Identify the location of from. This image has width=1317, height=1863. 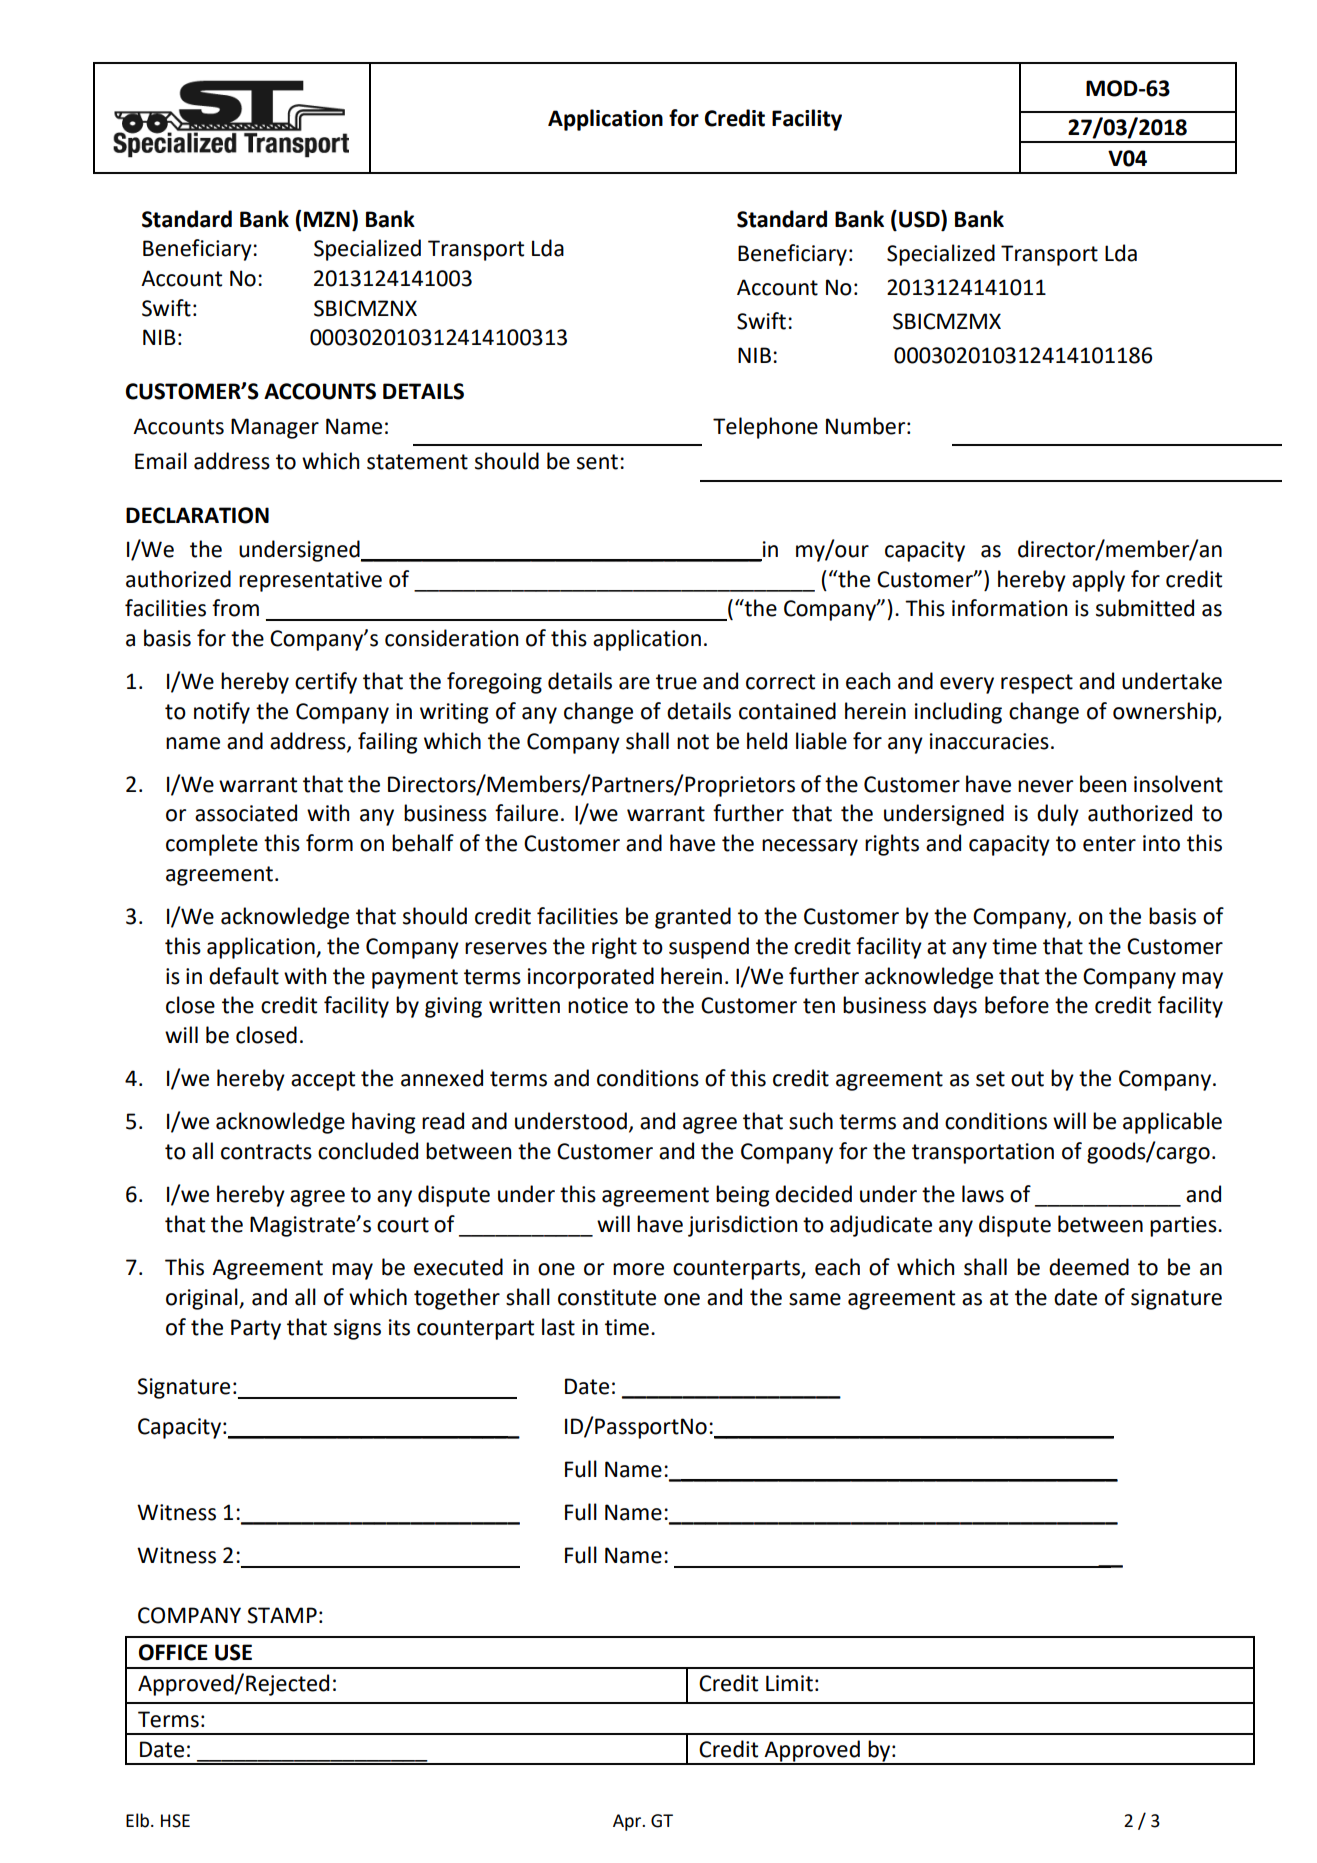
(235, 608).
